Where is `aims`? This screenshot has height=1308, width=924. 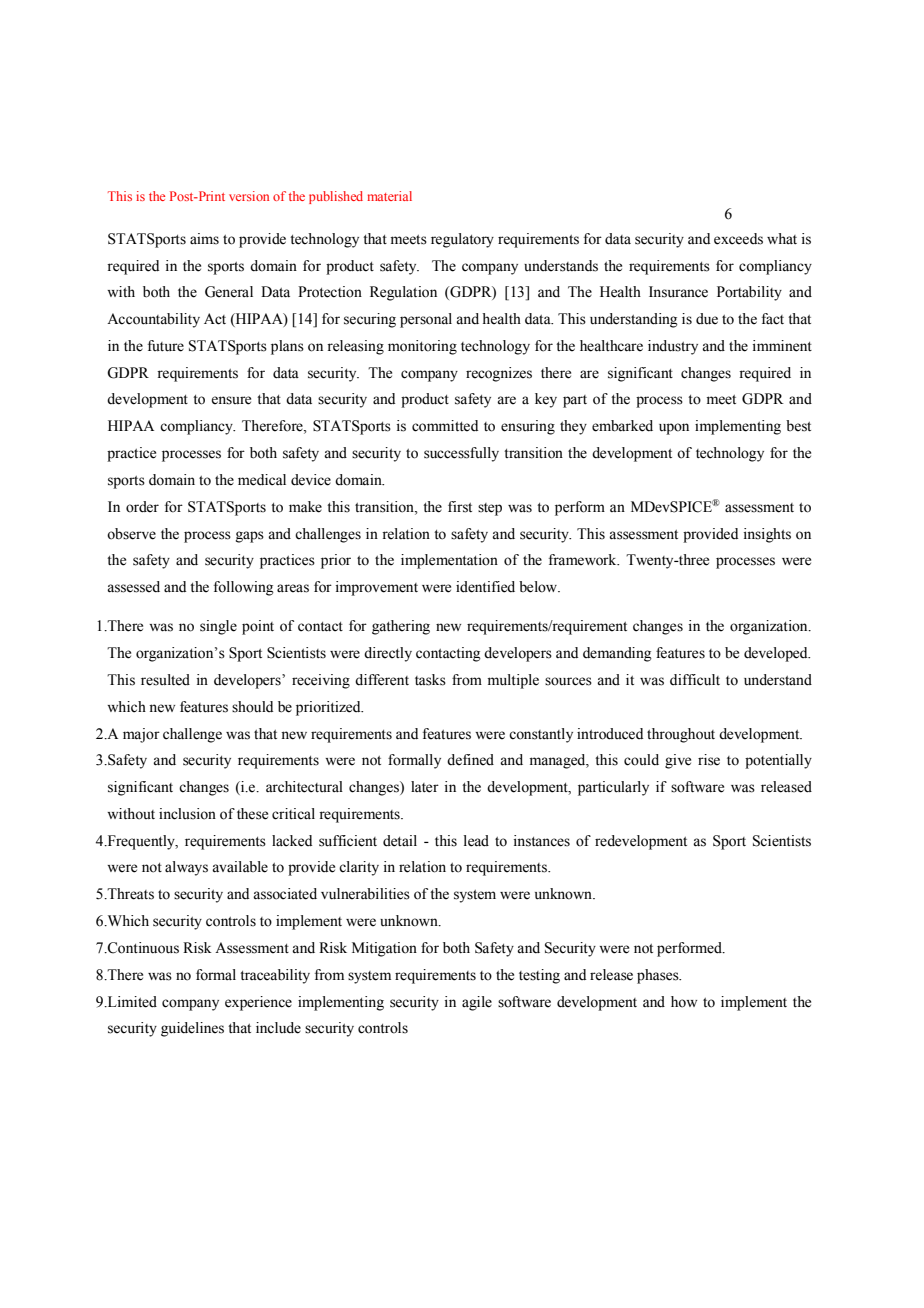 aims is located at coordinates (204, 239).
